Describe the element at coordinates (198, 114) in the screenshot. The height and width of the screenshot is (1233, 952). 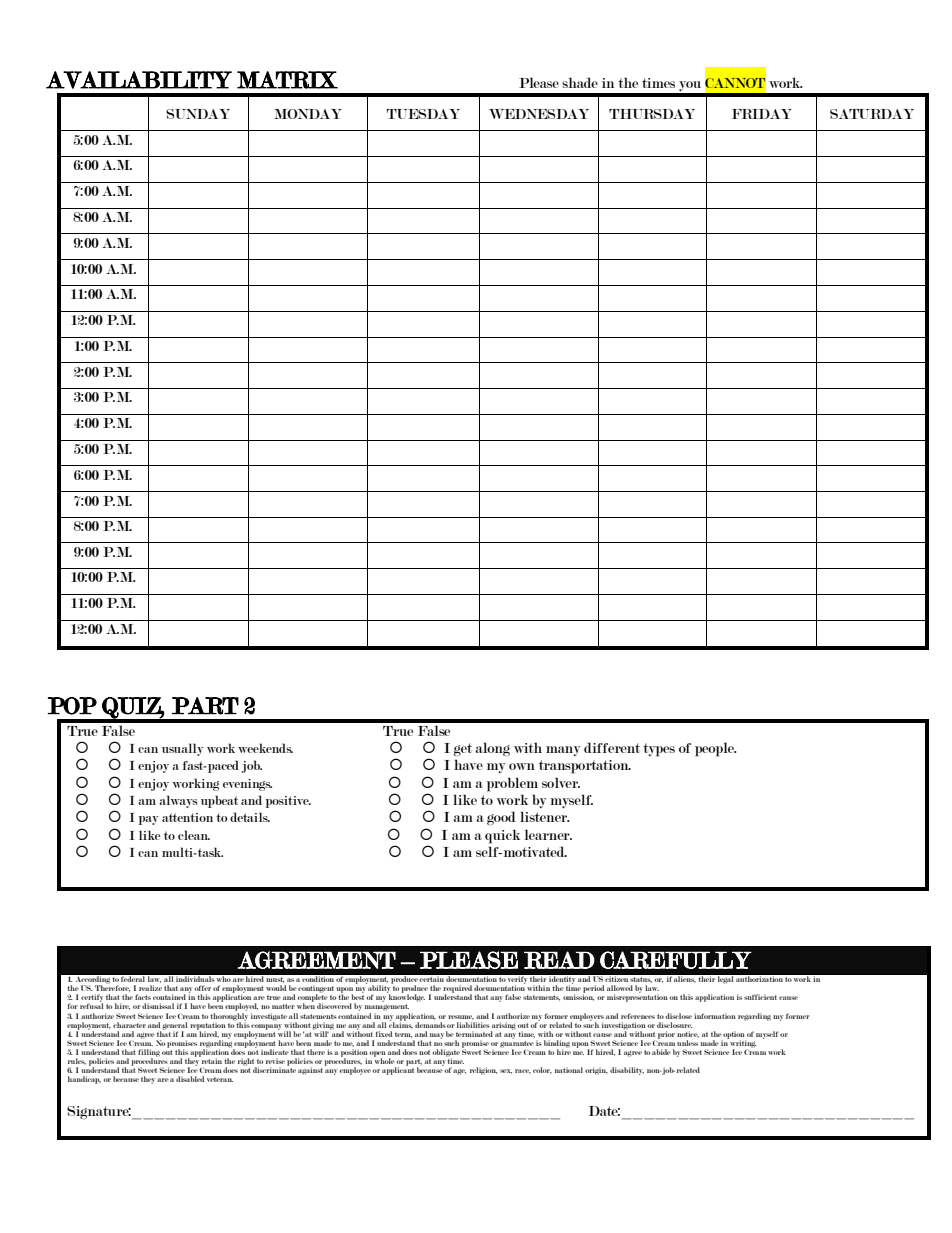
I see `SUNDAY` at that location.
